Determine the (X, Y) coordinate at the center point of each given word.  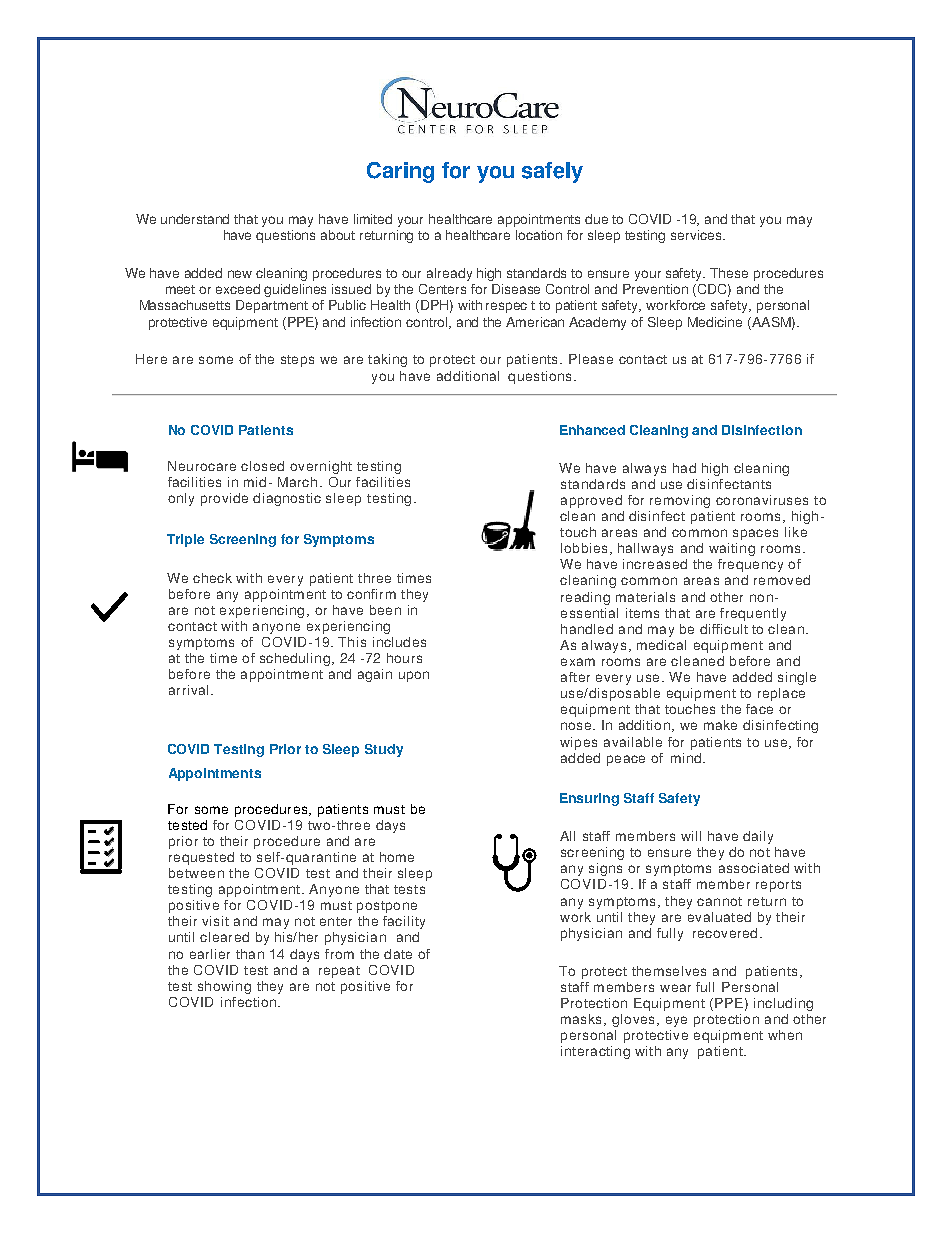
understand (195, 219)
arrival (188, 690)
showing (224, 987)
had (684, 468)
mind (687, 758)
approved (591, 501)
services (697, 235)
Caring (400, 172)
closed (262, 466)
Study (384, 750)
